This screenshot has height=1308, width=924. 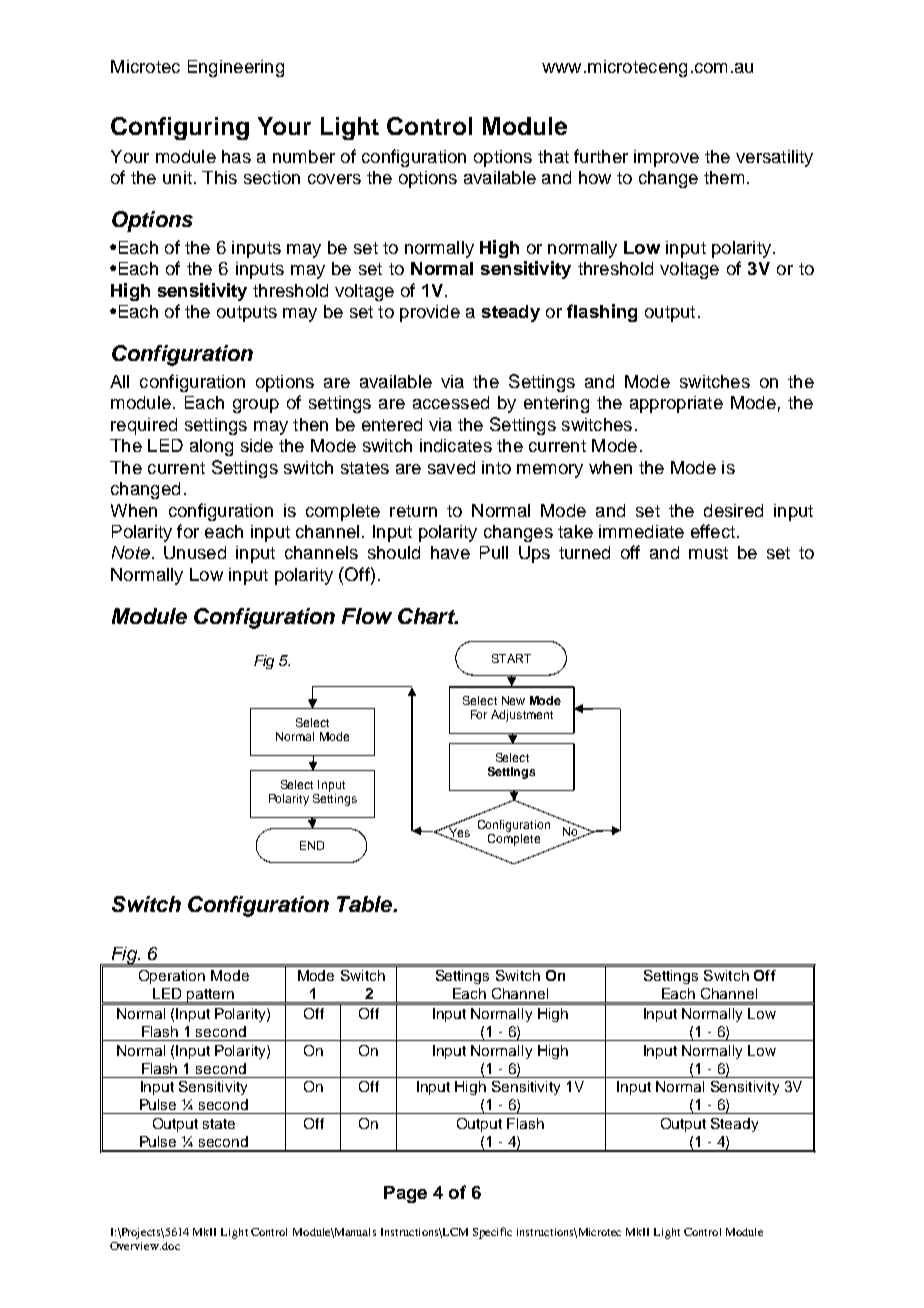 What do you see at coordinates (458, 832) in the screenshot?
I see `Yes` at bounding box center [458, 832].
